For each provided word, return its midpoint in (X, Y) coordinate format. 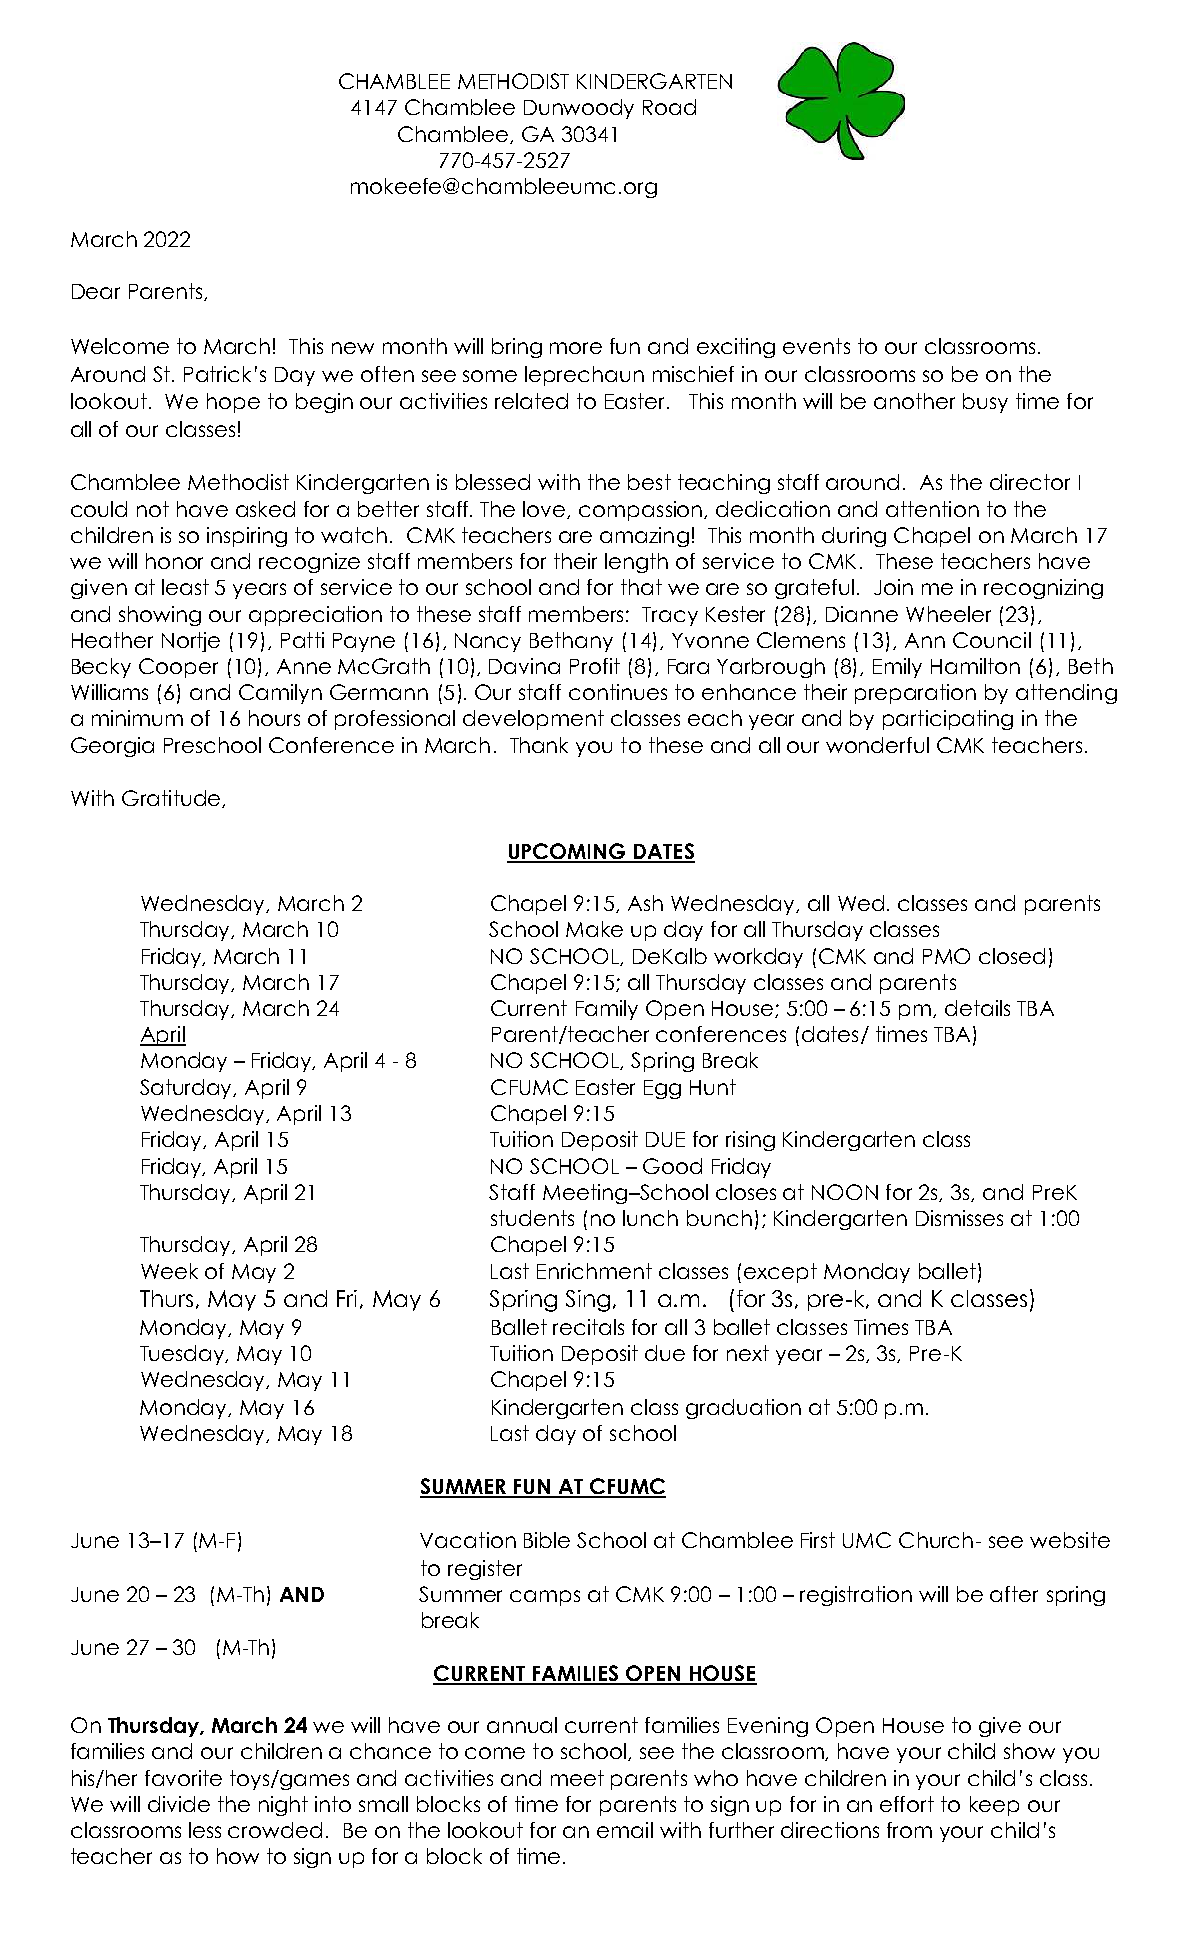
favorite (183, 1778)
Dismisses (959, 1218)
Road (669, 107)
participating (948, 720)
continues (618, 692)
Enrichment (594, 1271)
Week (169, 1271)
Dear (96, 291)
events (816, 346)
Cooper (178, 668)
